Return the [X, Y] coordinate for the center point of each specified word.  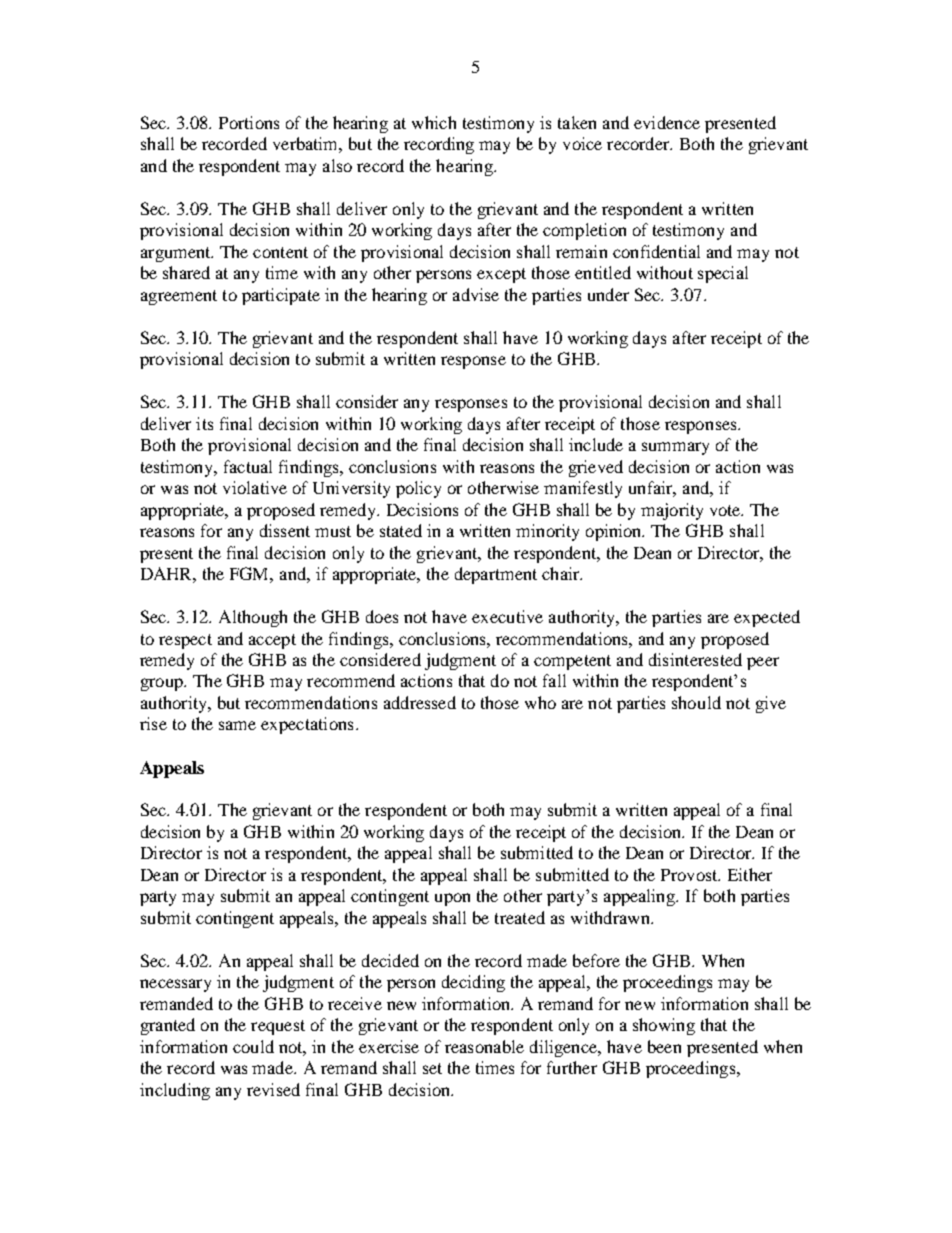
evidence [667, 122]
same [237, 725]
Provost [690, 875]
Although [253, 618]
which [434, 122]
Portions [249, 122]
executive [507, 616]
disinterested [695, 659]
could [253, 1046]
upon [452, 899]
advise [476, 294]
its [204, 423]
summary [675, 448]
